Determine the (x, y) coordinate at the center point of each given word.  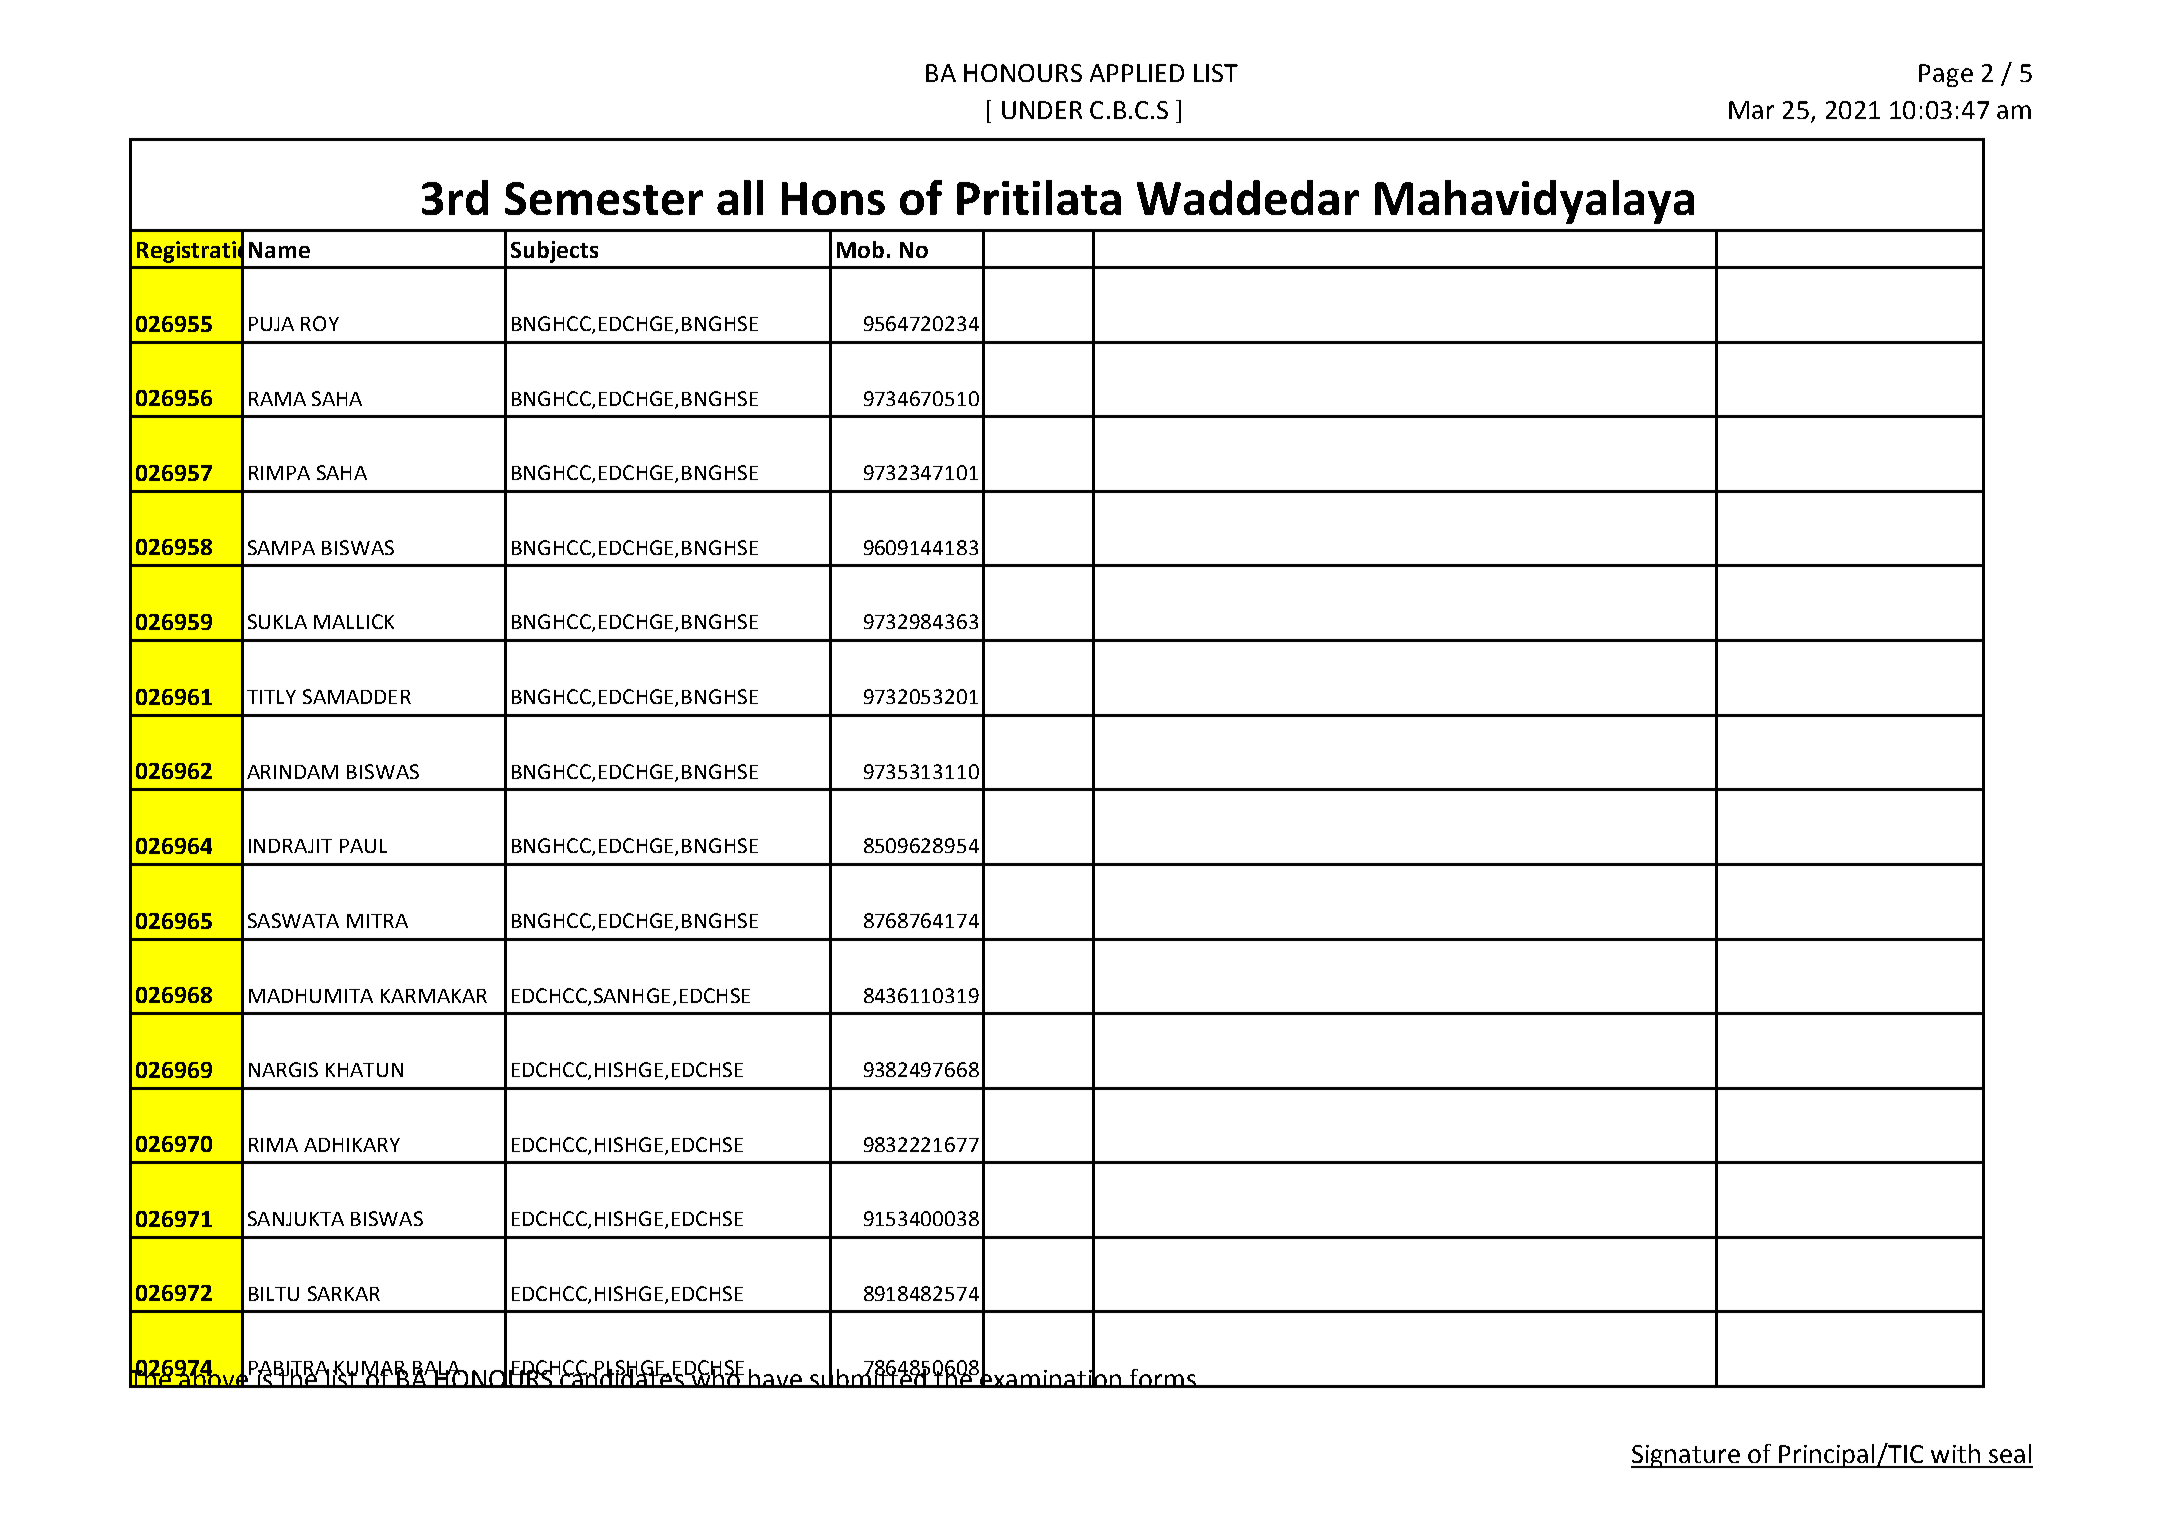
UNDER (1042, 110)
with (1955, 1453)
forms (1162, 1378)
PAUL (363, 846)
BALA (437, 1369)
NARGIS (283, 1069)
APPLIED (1137, 73)
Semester (604, 198)
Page (1946, 75)
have (775, 1378)
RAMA (277, 399)
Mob (860, 249)
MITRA (377, 921)
